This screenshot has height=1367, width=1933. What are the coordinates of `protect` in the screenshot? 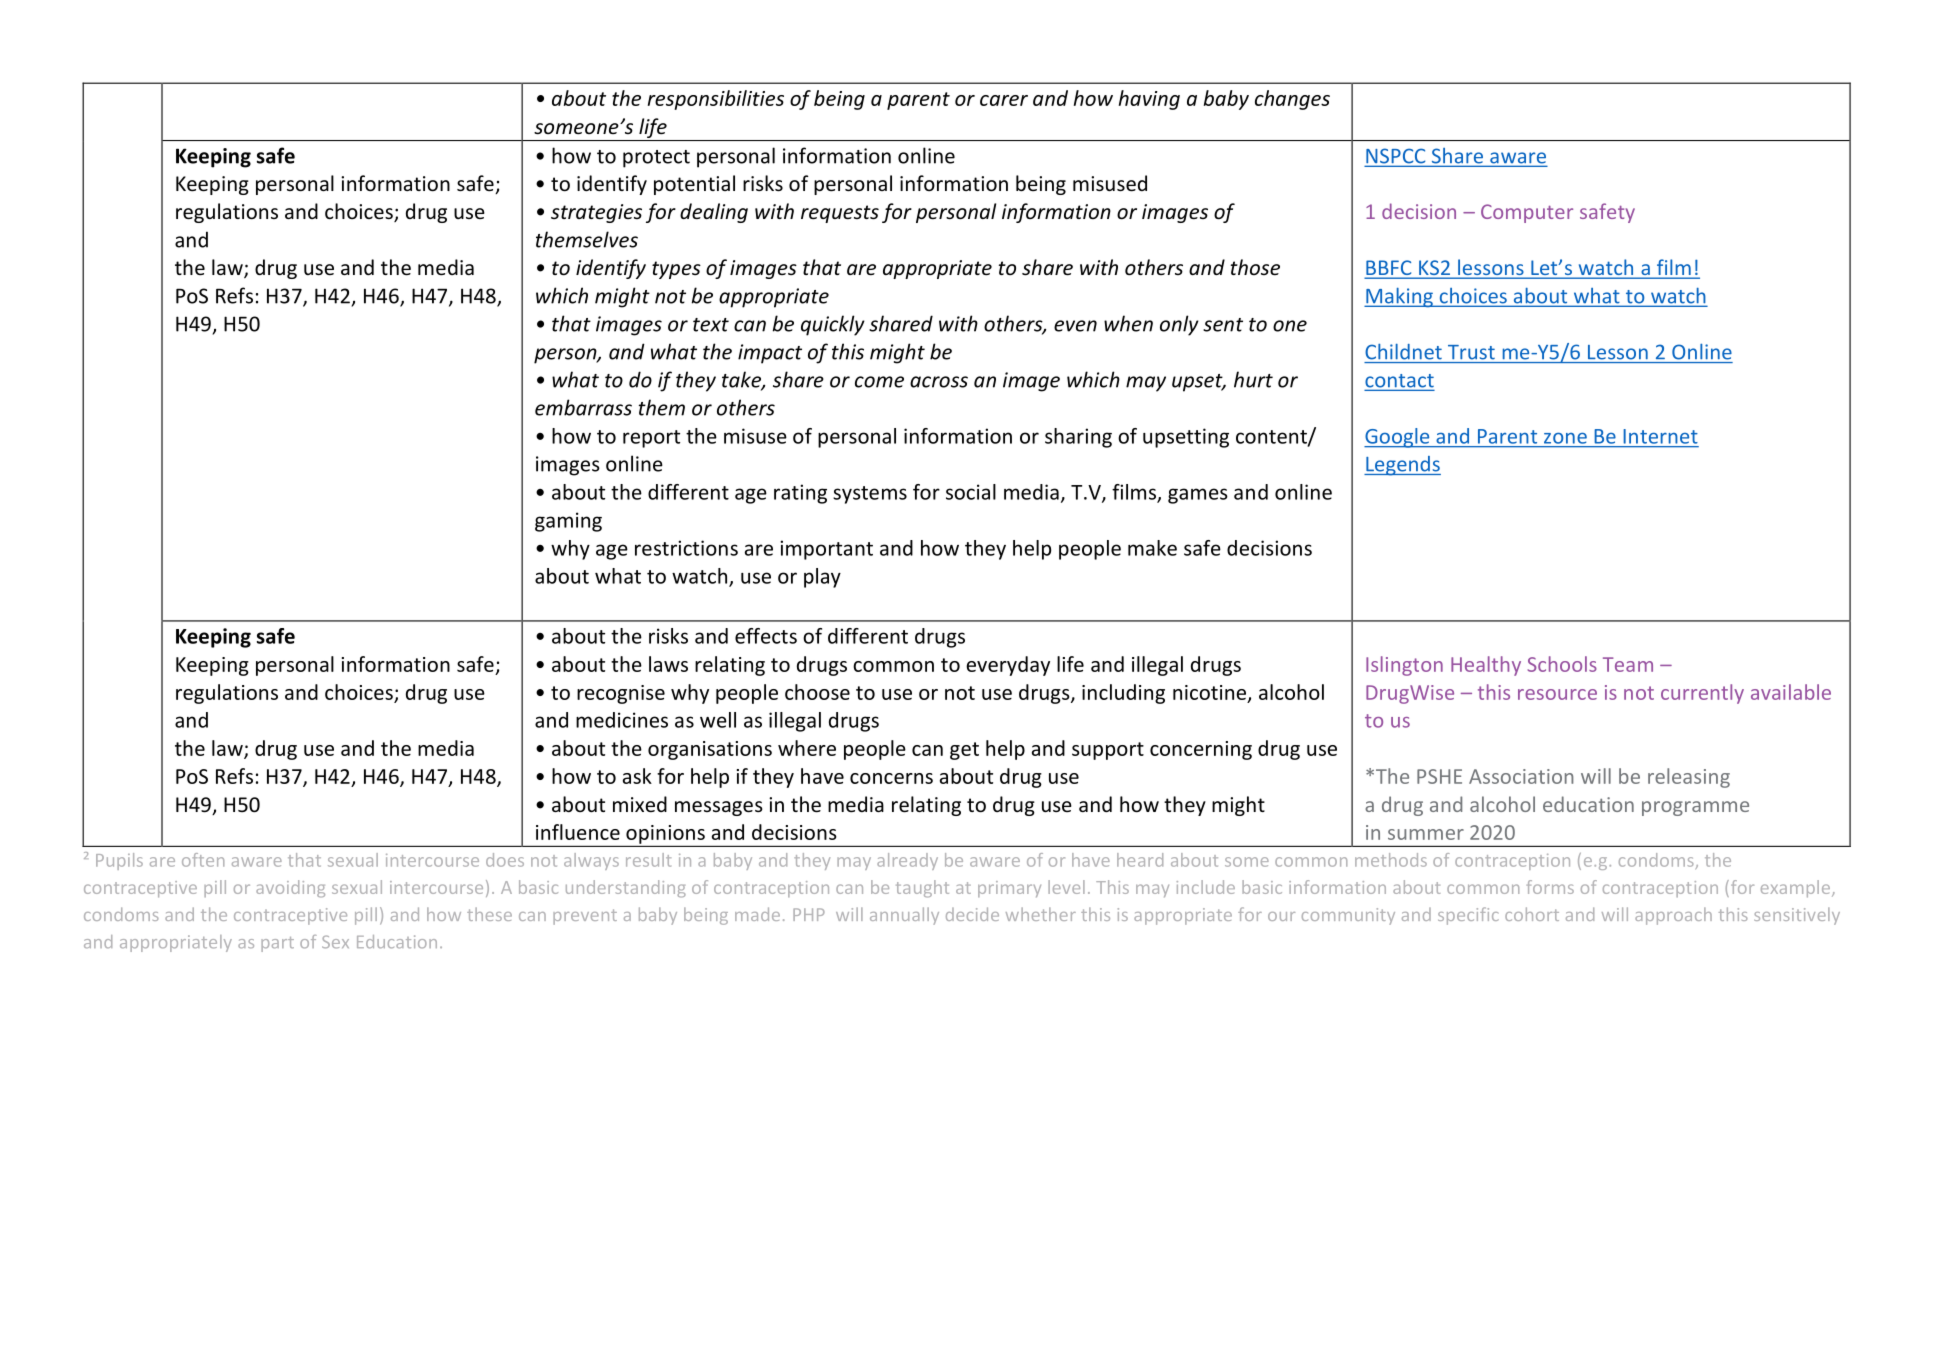 It's located at (656, 159).
